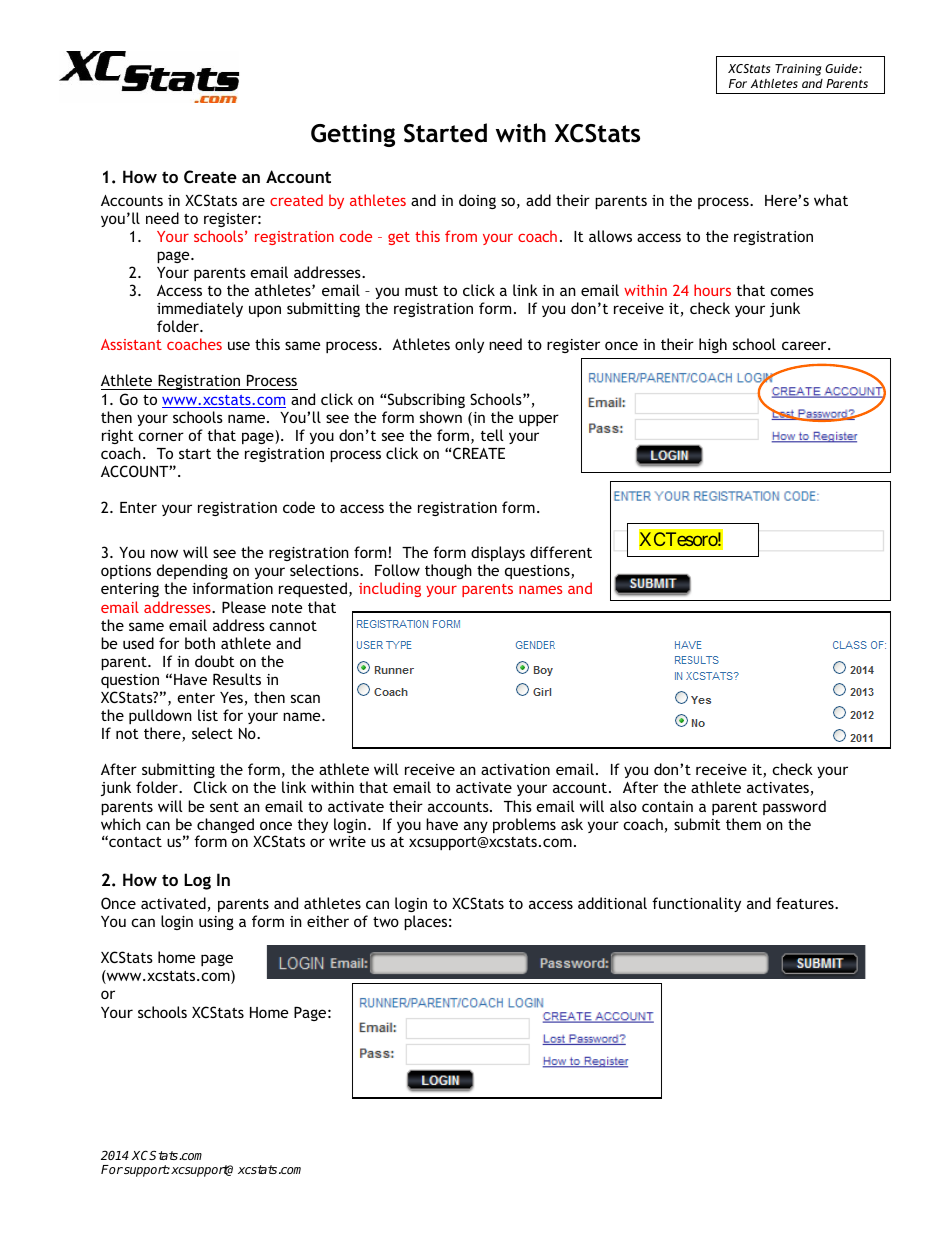  I want to click on only, so click(469, 345).
